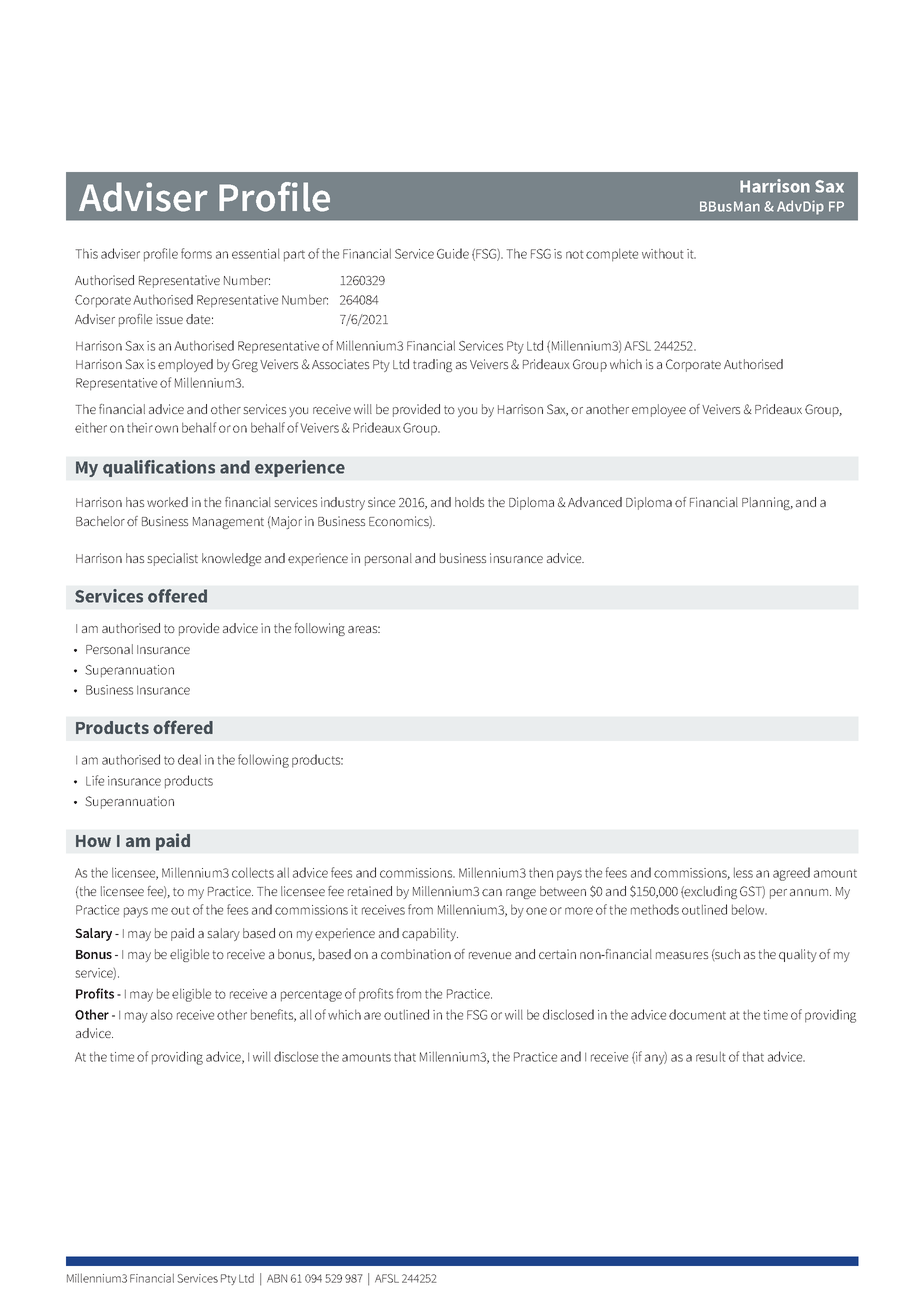  I want to click on Guide, so click(453, 253).
